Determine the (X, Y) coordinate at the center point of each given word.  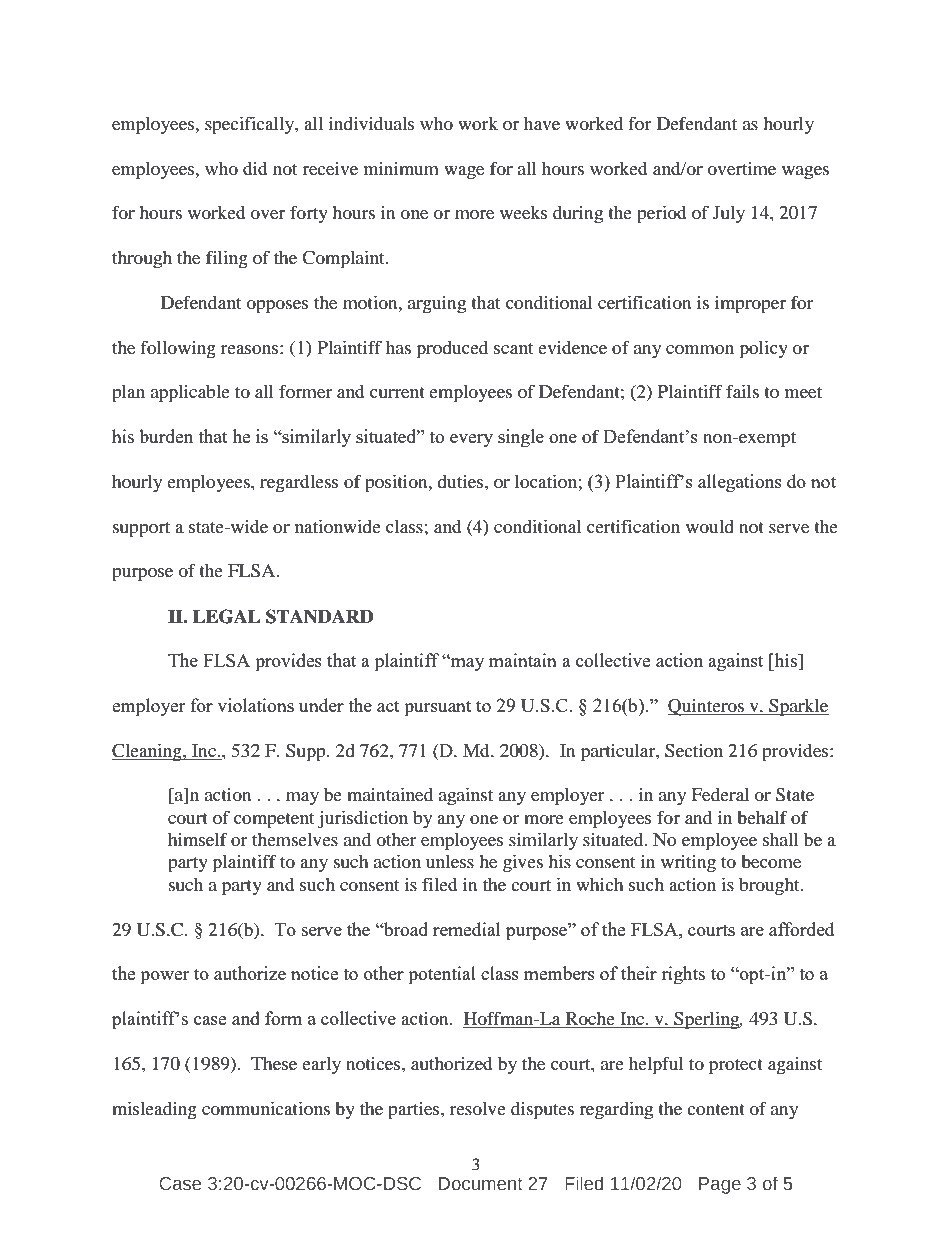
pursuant (438, 709)
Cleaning (148, 753)
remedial (466, 929)
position (397, 484)
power (164, 978)
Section (694, 751)
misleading (154, 1111)
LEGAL (226, 616)
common (700, 349)
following (178, 349)
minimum (401, 168)
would (710, 526)
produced (452, 350)
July (729, 215)
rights (683, 975)
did (255, 168)
